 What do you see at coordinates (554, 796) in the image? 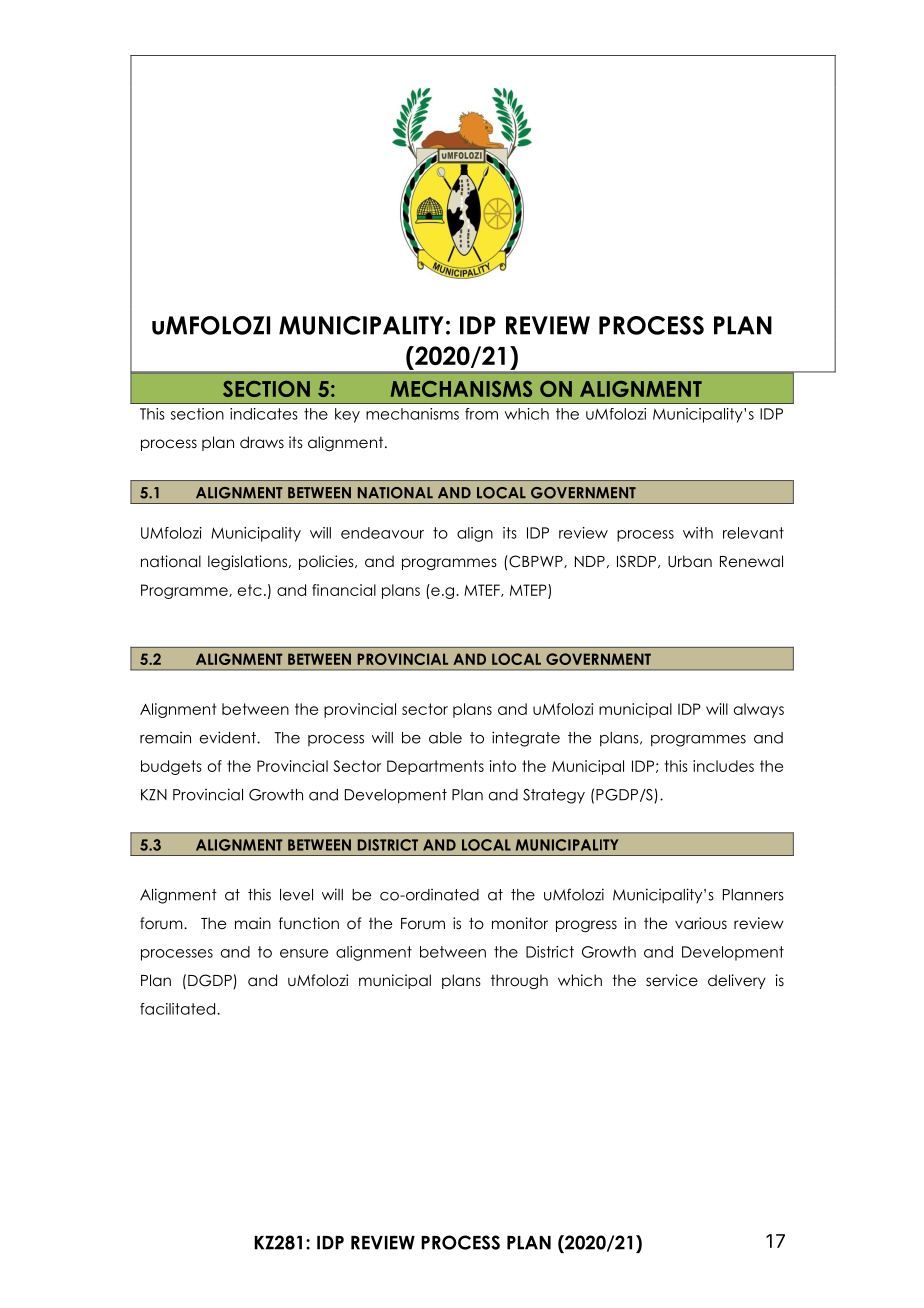
I see `Strategy` at bounding box center [554, 796].
